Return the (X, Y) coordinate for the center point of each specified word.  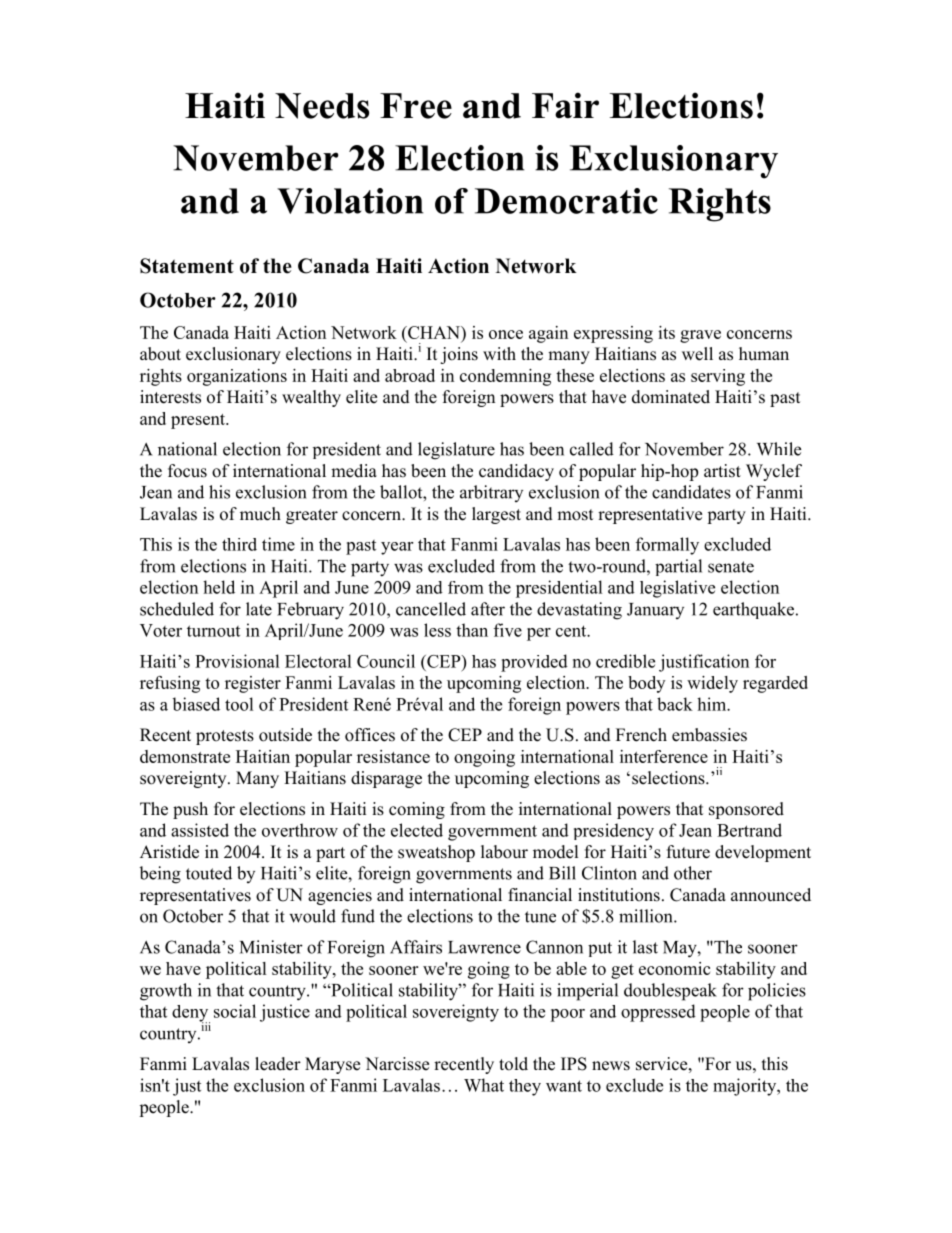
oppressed (658, 1013)
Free (416, 106)
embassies (709, 735)
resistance (393, 756)
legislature (456, 451)
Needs (322, 106)
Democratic (566, 201)
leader (278, 1064)
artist (722, 471)
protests (225, 737)
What (484, 1085)
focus (187, 471)
